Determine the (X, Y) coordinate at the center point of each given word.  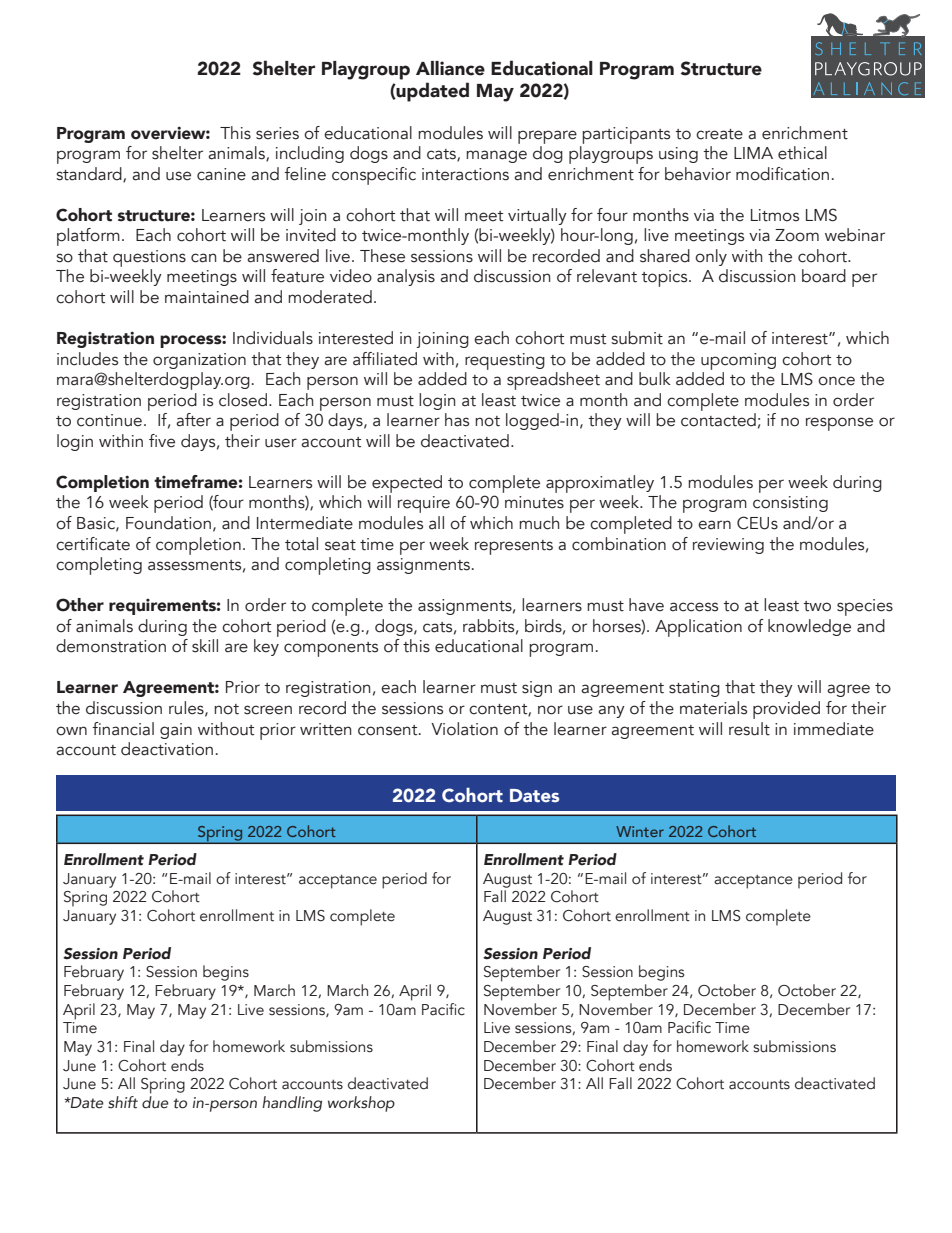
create (719, 134)
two (817, 606)
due (155, 1102)
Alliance (450, 68)
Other (80, 605)
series (277, 133)
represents (514, 547)
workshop (361, 1104)
